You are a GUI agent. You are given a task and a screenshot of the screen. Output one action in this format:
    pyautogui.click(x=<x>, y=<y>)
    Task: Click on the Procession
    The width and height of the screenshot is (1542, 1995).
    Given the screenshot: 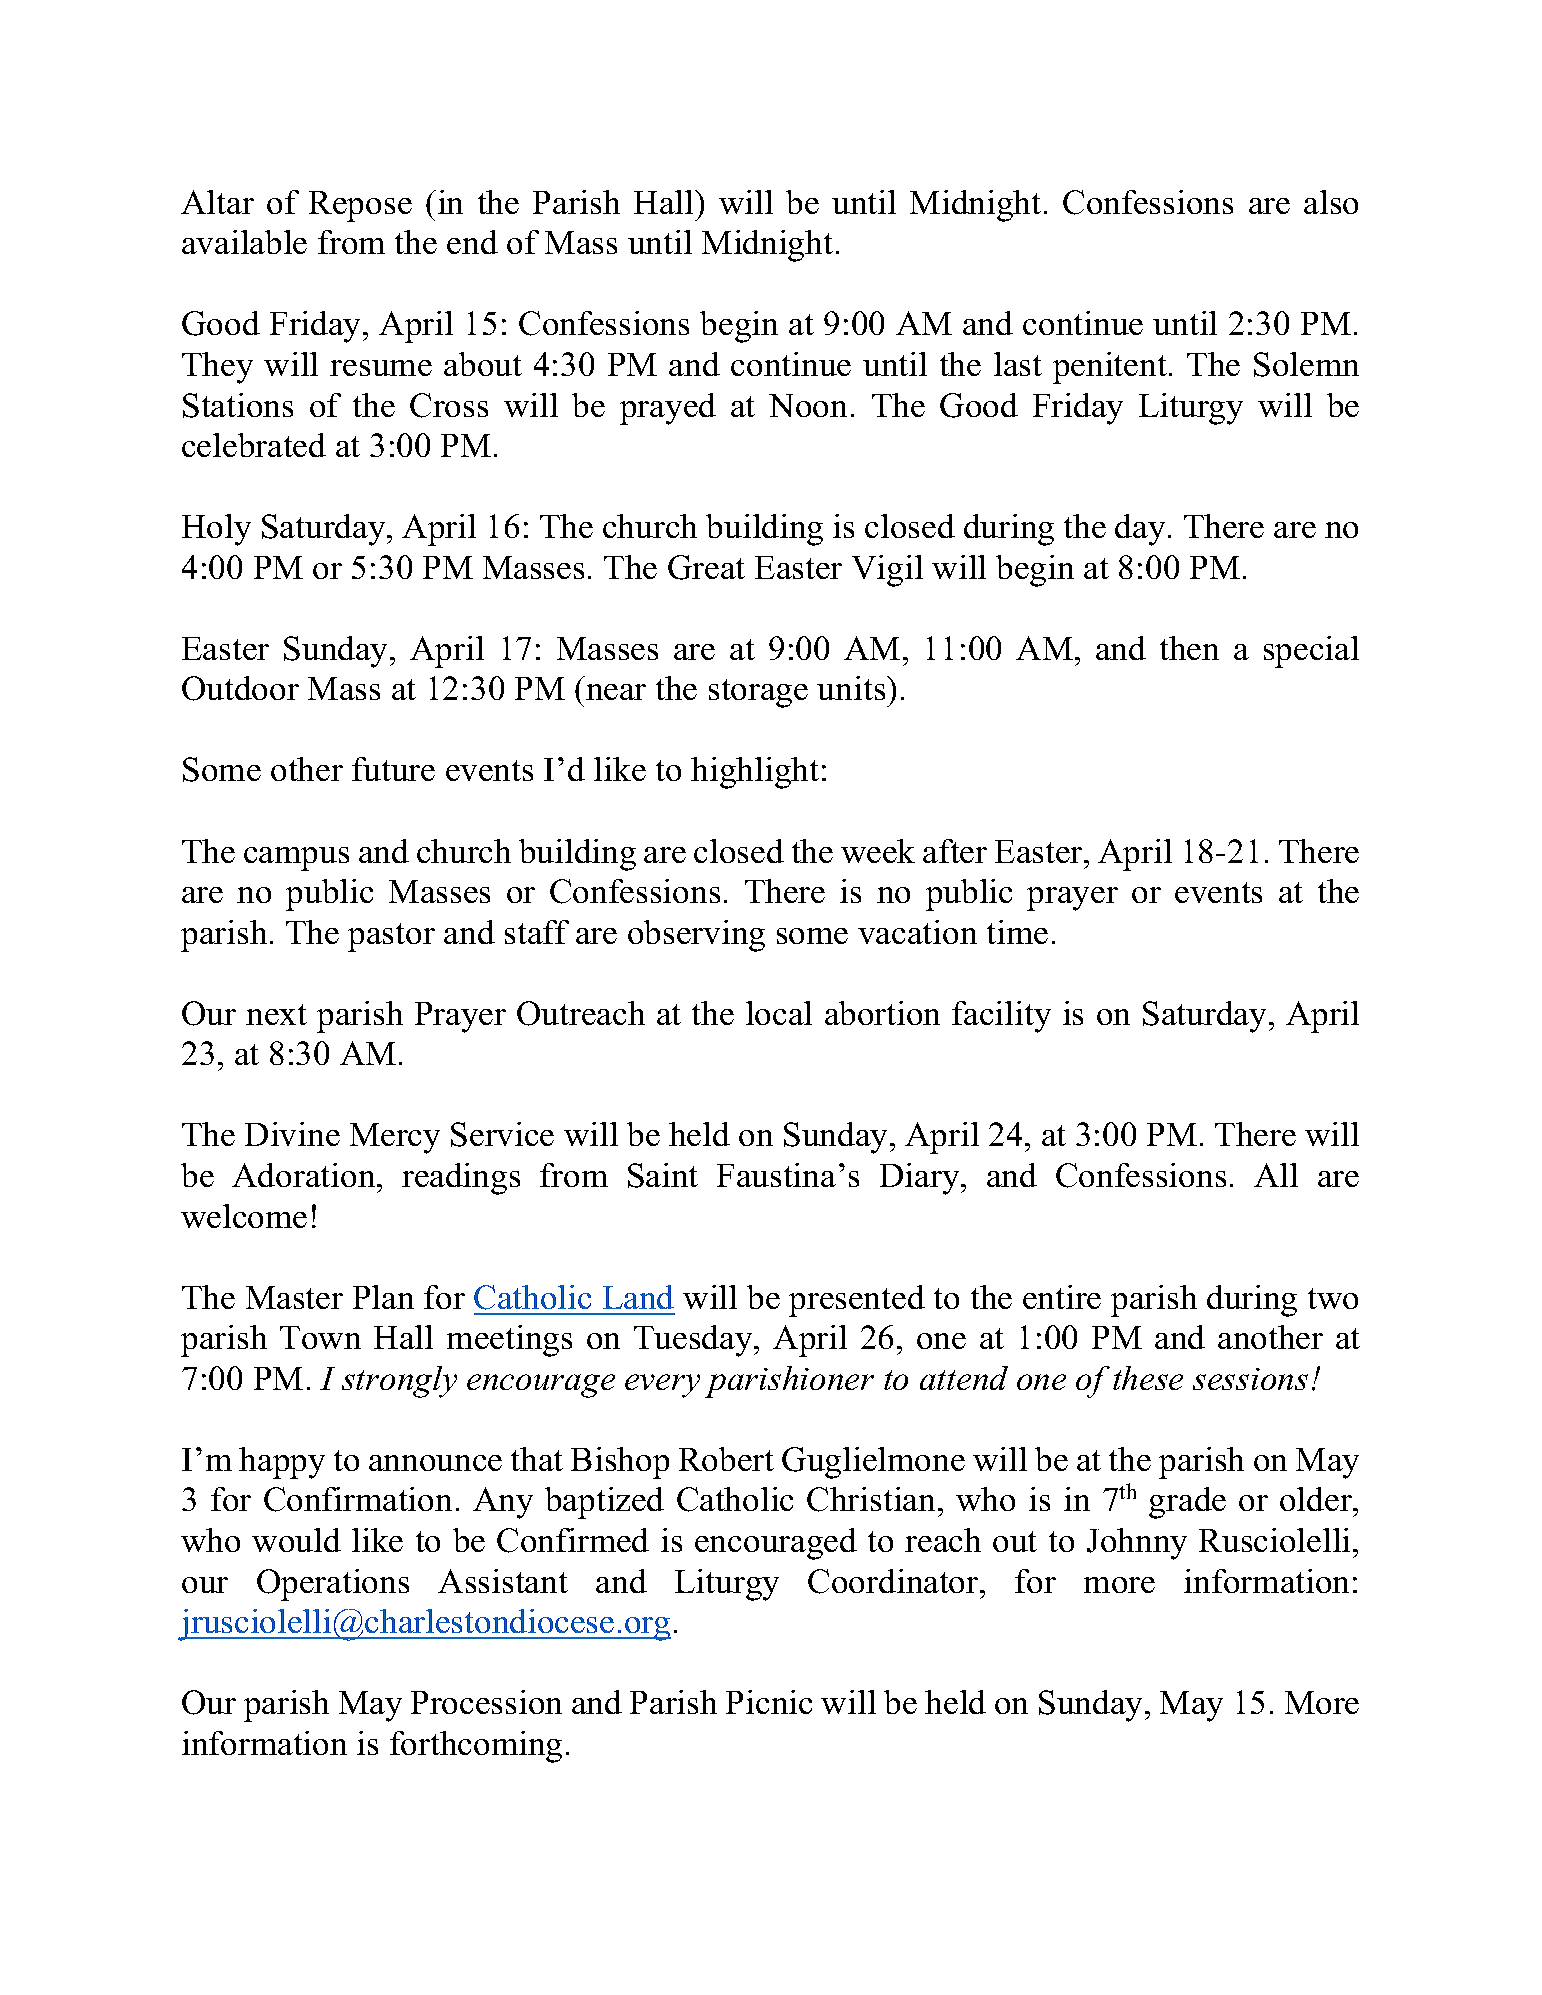 What is the action you would take?
    pyautogui.click(x=486, y=1702)
